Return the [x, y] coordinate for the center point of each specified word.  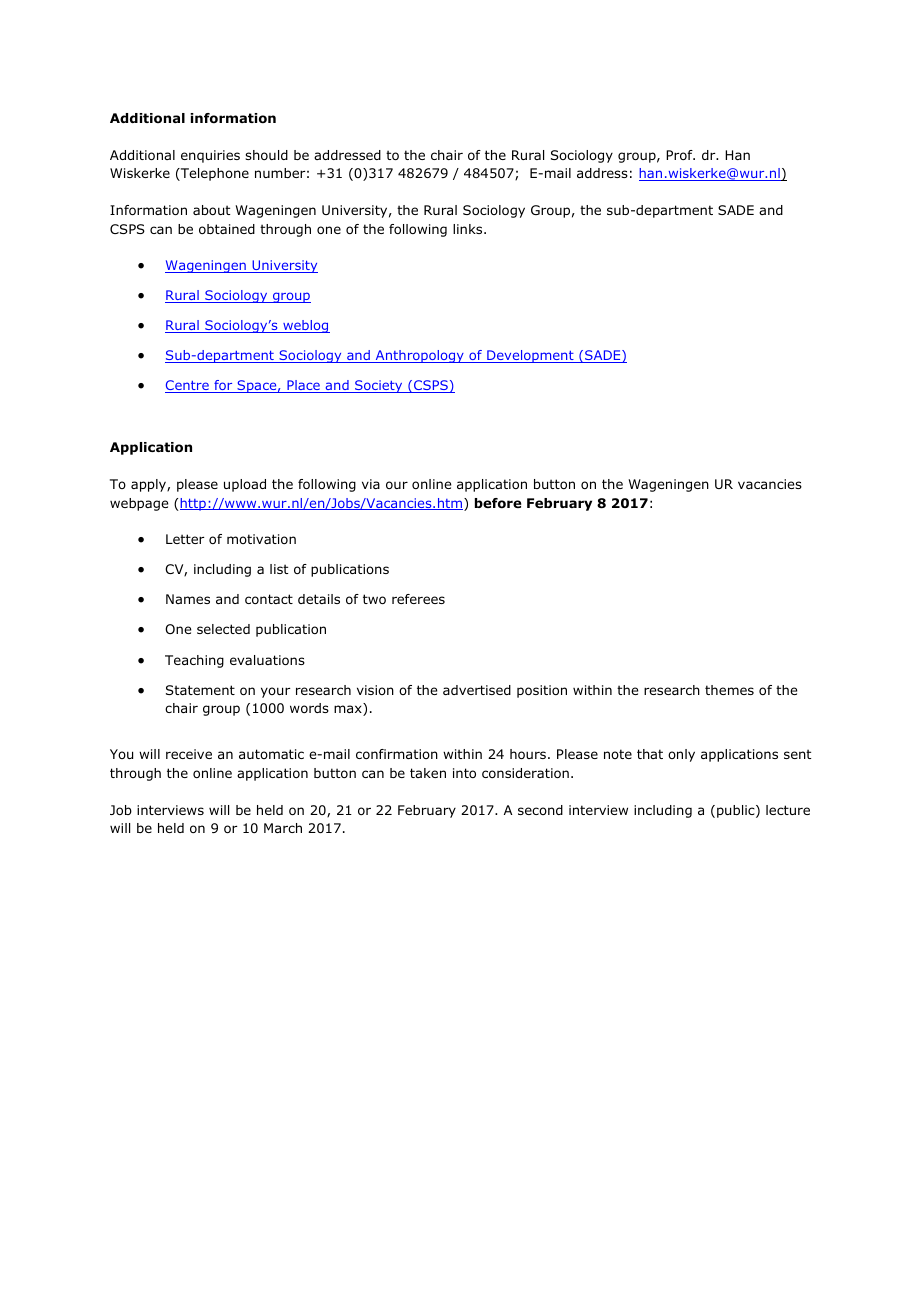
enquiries [210, 156]
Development [530, 356]
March [283, 828]
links [469, 229]
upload [245, 485]
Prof [680, 155]
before [498, 503]
